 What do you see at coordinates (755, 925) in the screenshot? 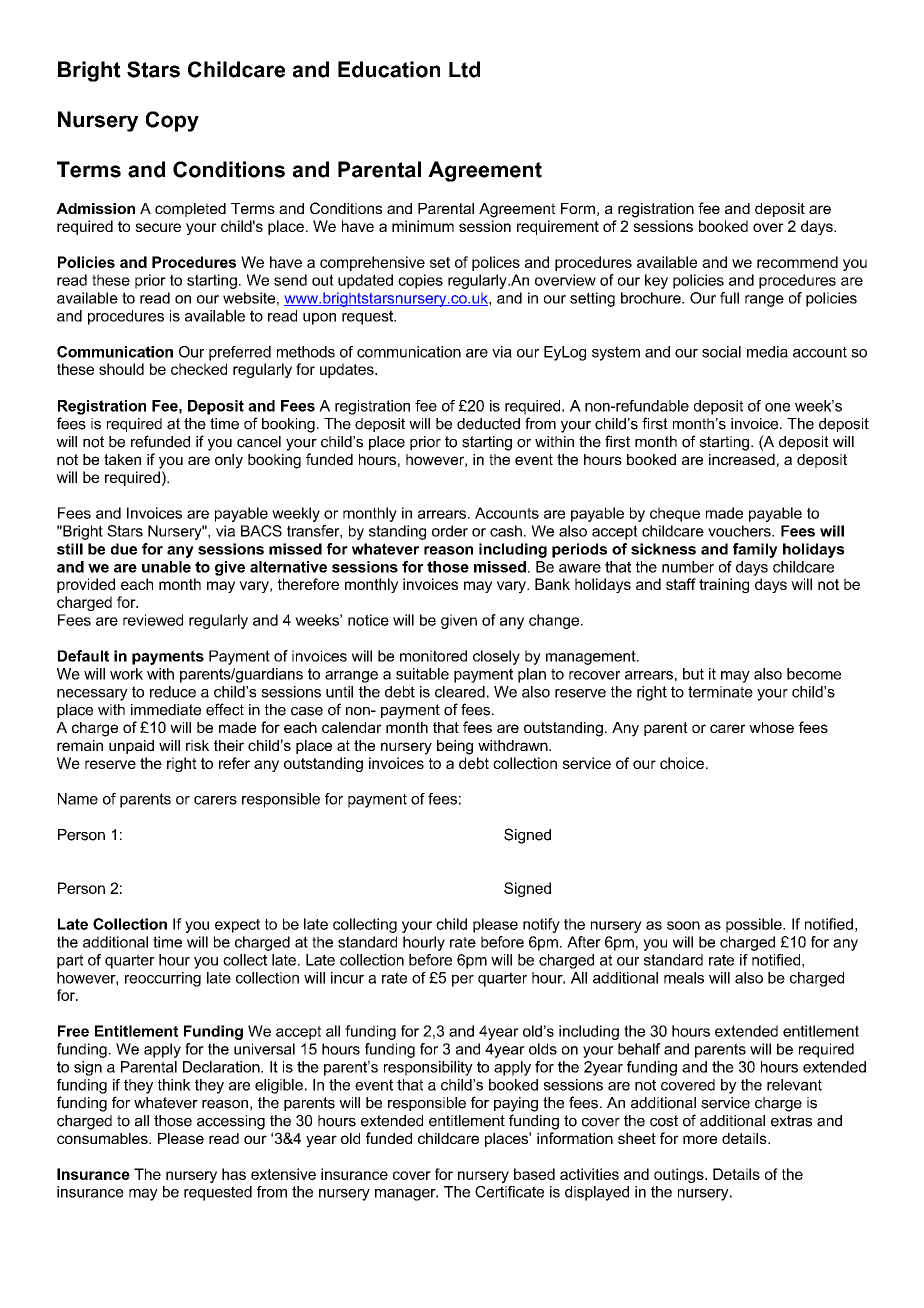
I see `possible` at bounding box center [755, 925].
